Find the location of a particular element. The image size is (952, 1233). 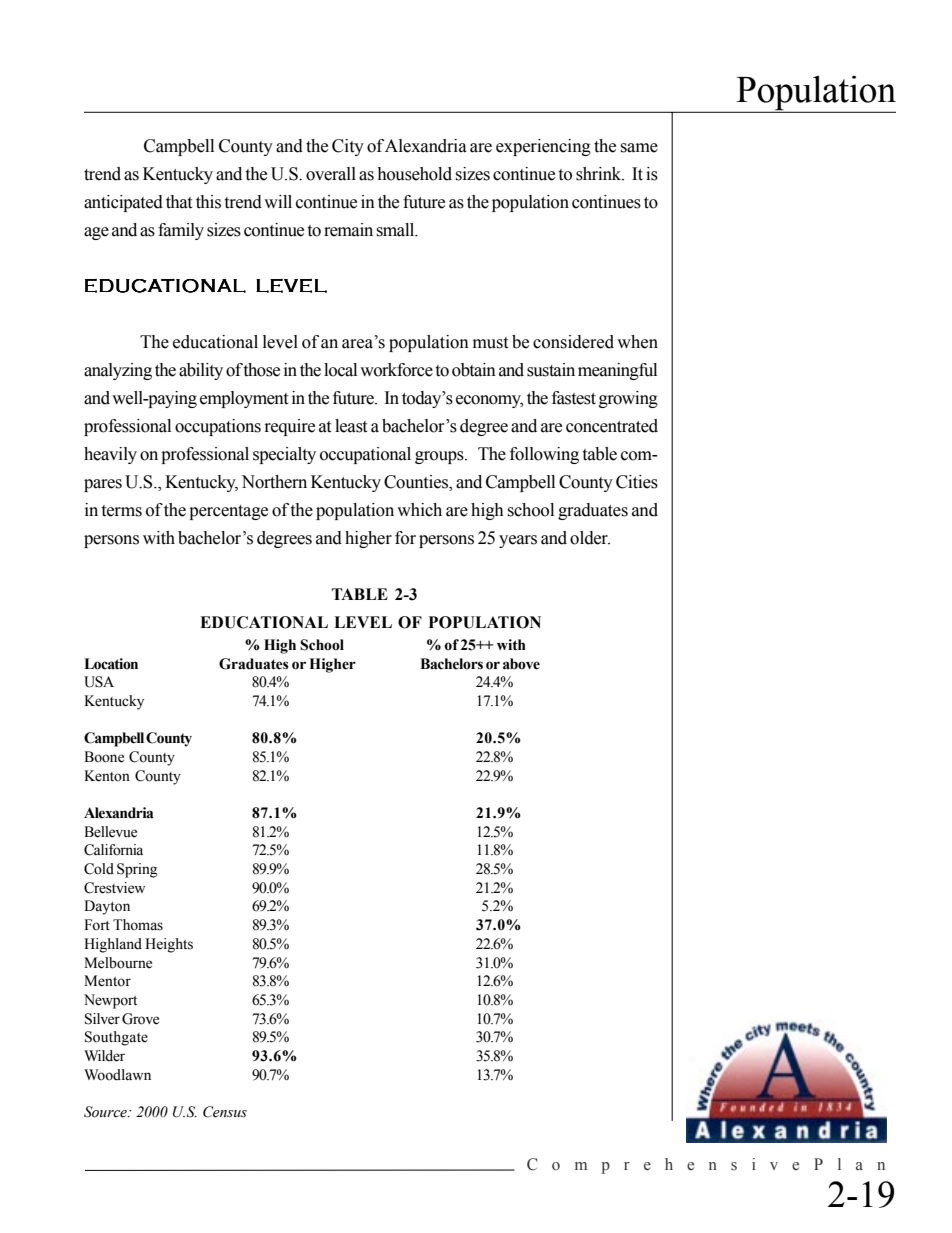

Source is located at coordinates (106, 1112).
